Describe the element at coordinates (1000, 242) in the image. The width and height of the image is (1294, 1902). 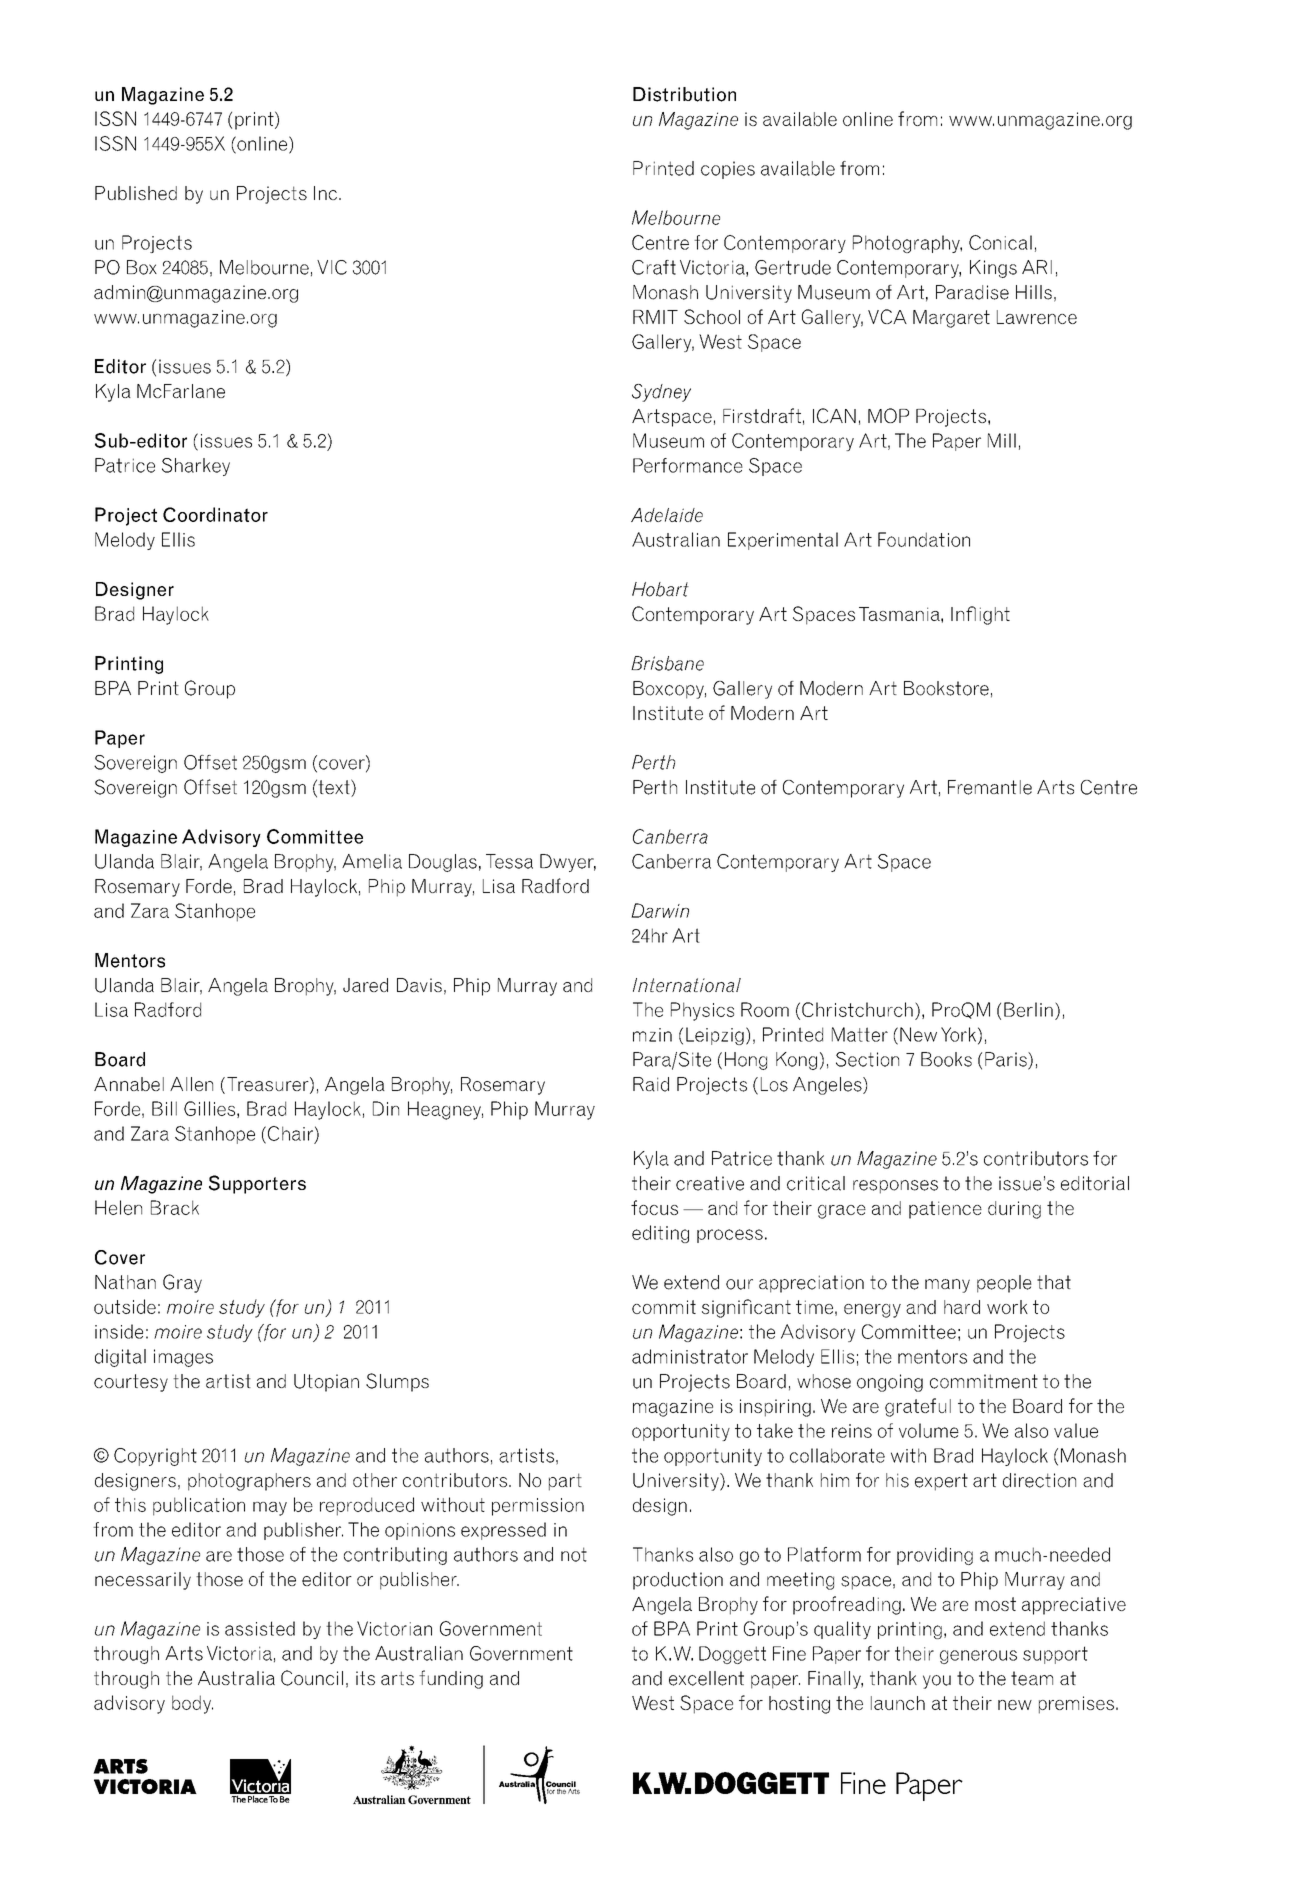
I see `Conical` at that location.
